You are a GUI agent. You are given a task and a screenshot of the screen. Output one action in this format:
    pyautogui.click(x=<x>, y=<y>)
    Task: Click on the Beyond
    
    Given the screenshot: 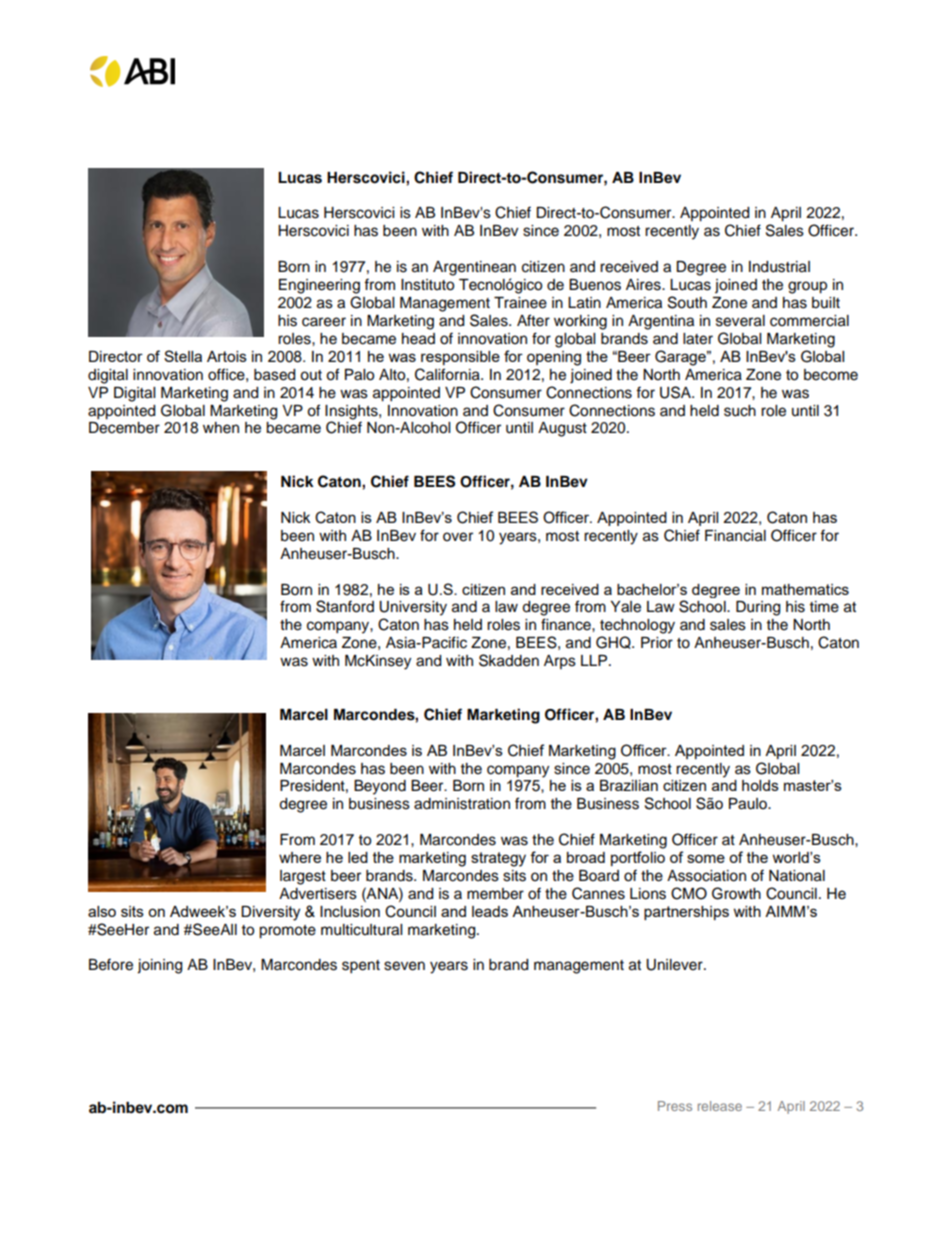 What is the action you would take?
    pyautogui.click(x=380, y=787)
